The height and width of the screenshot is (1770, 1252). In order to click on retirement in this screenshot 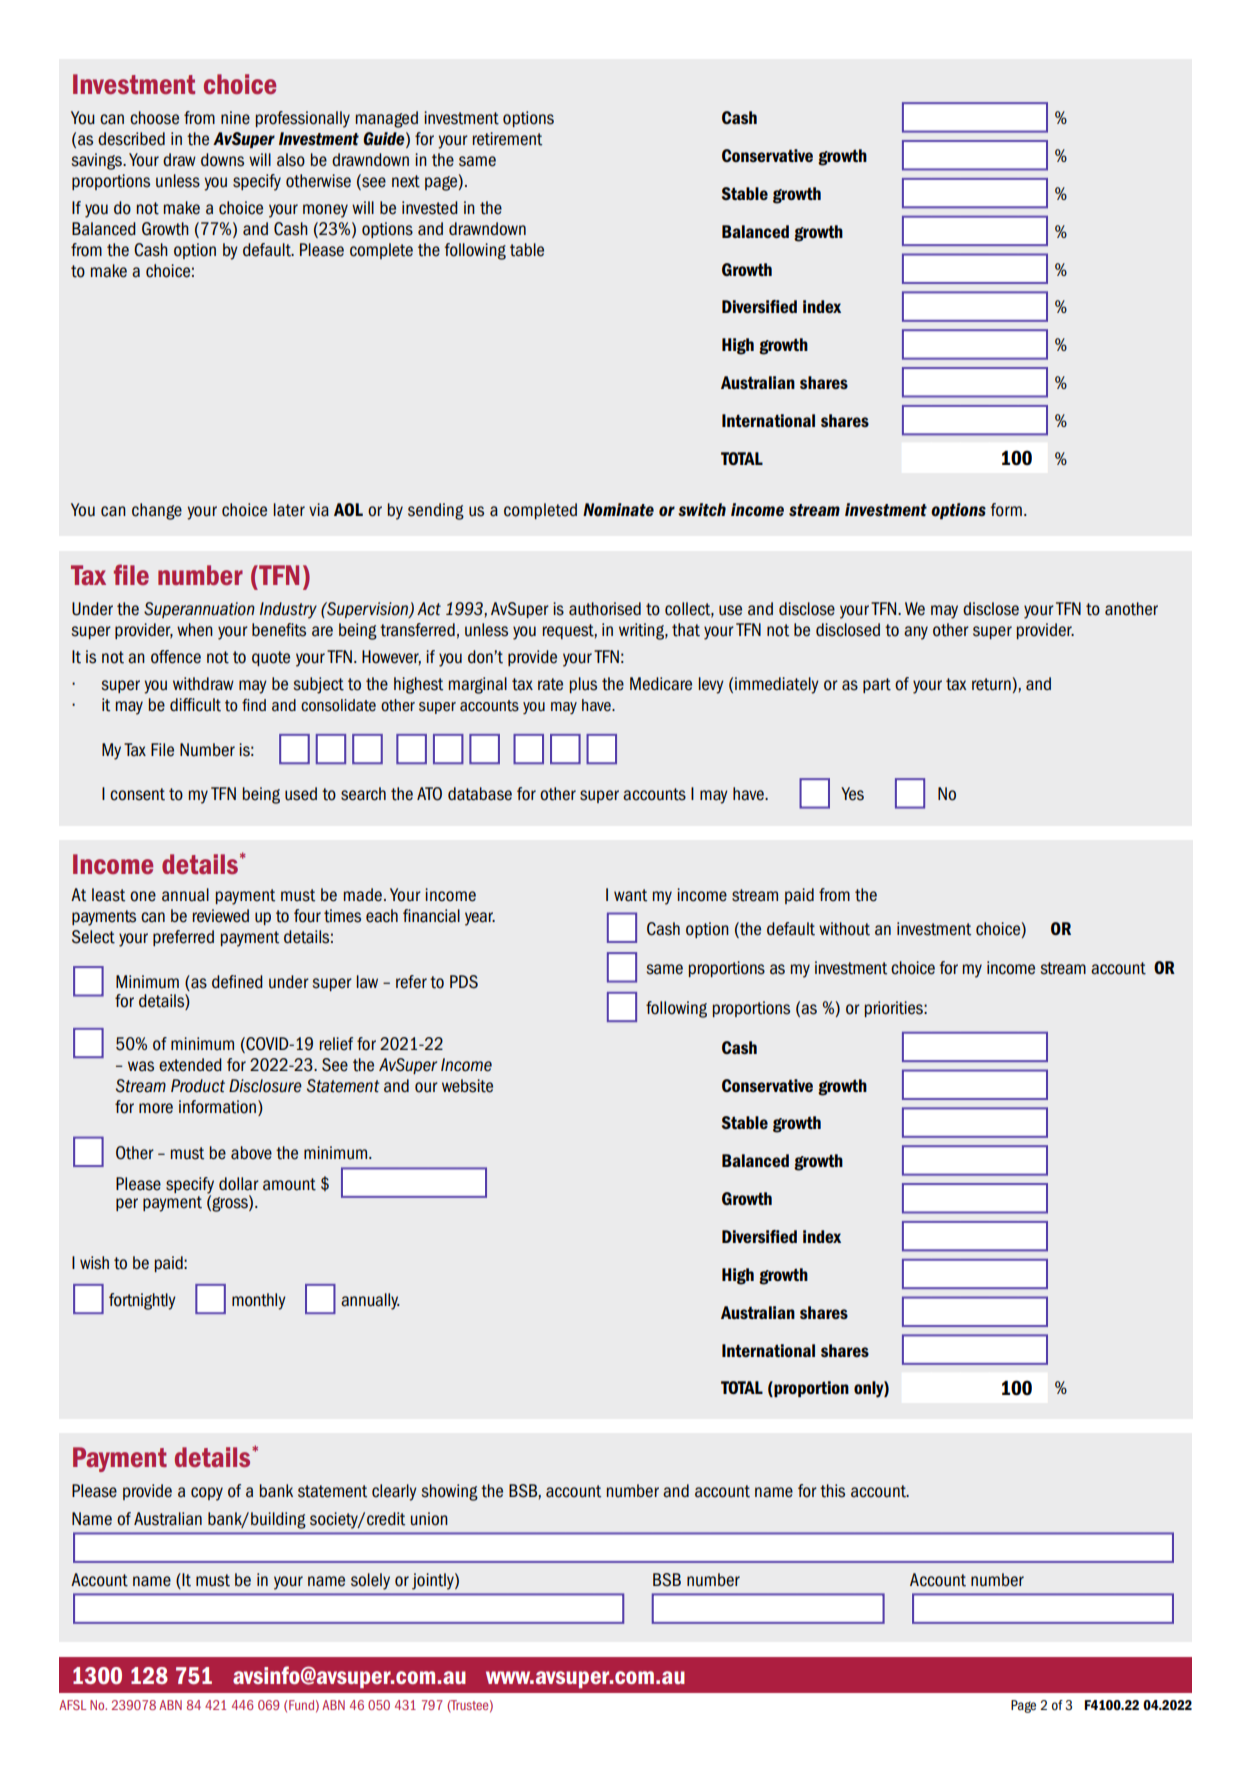, I will do `click(507, 139)`.
